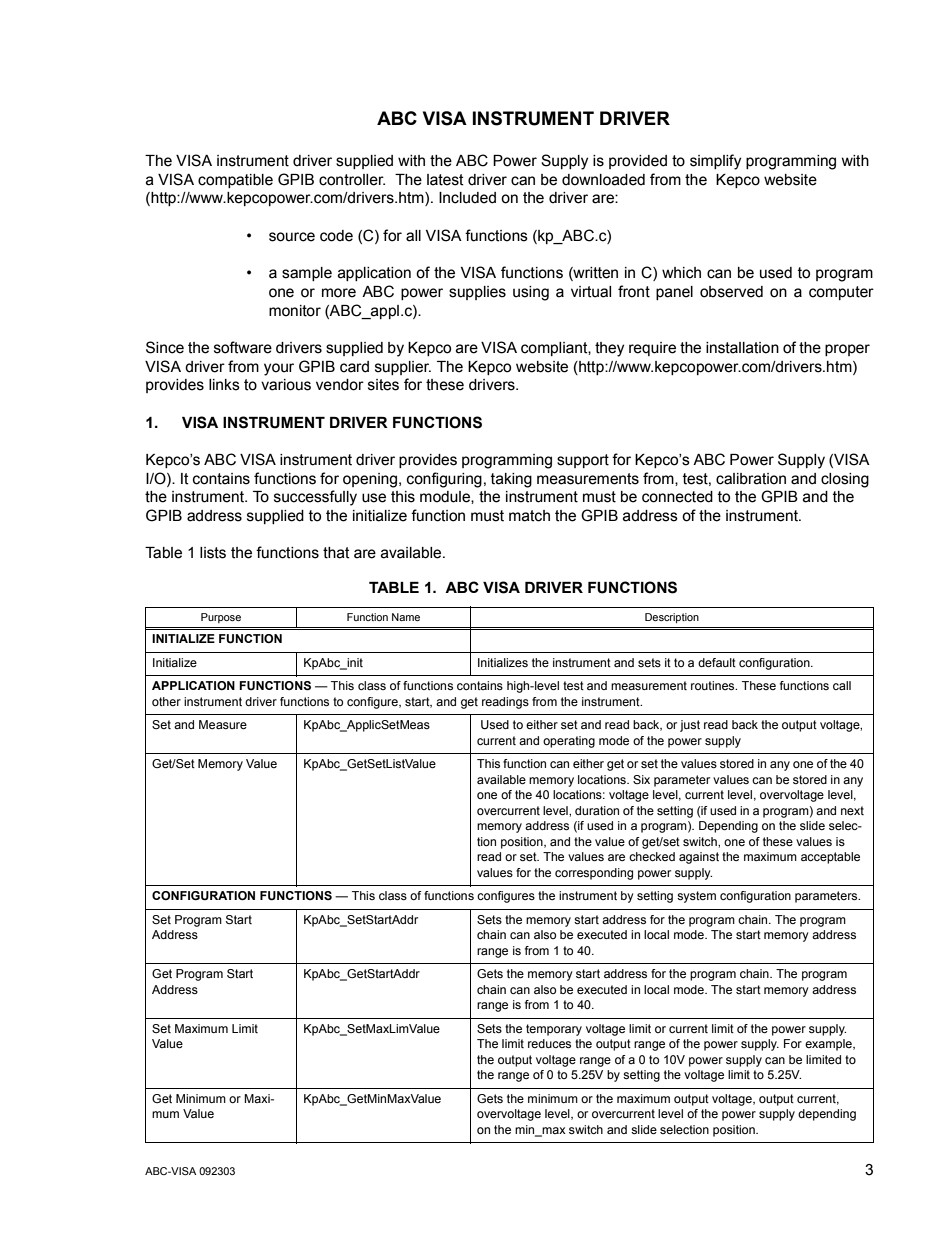 Image resolution: width=952 pixels, height=1233 pixels. I want to click on reduces, so click(549, 1043).
